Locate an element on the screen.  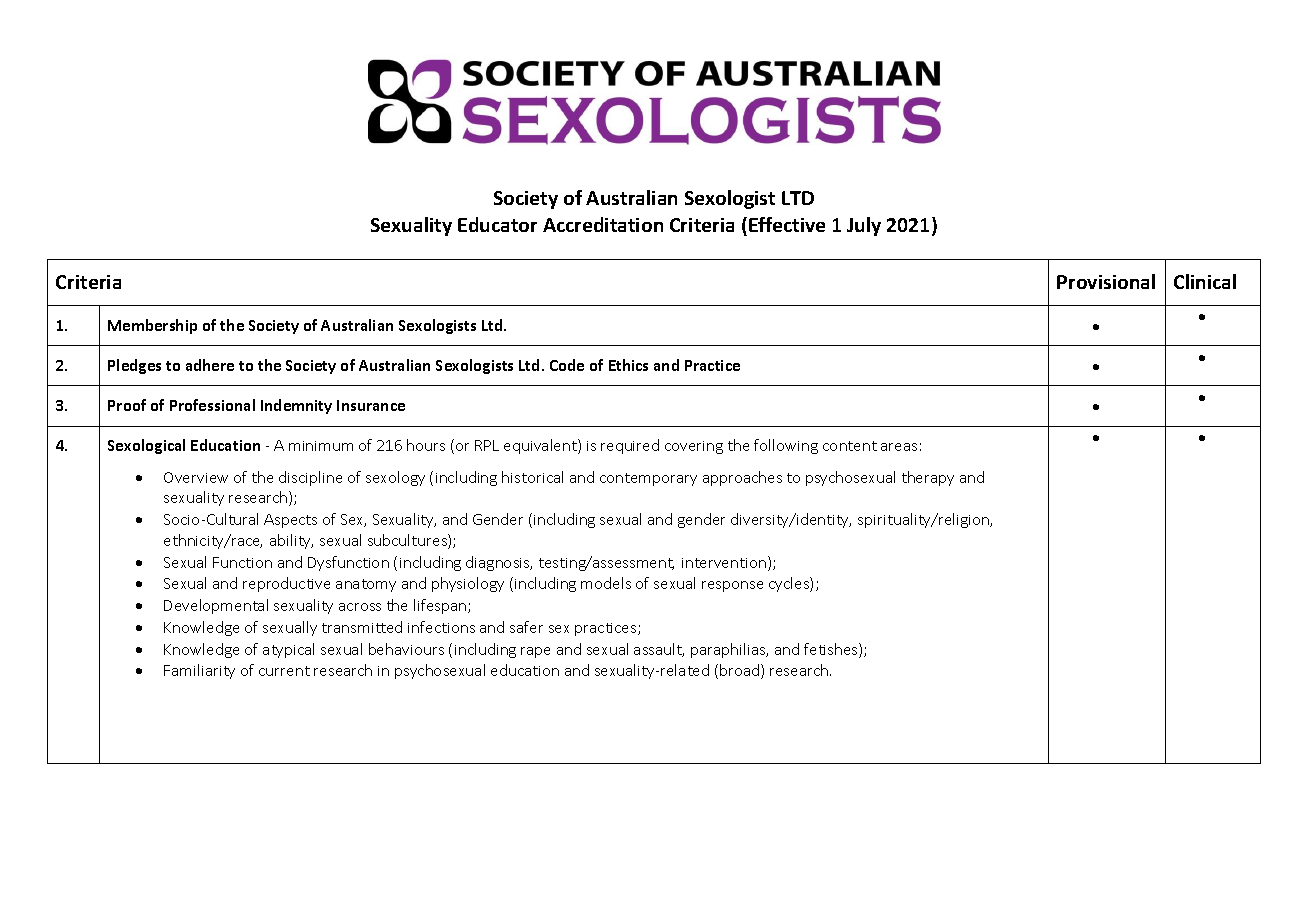
Ethics is located at coordinates (628, 365).
